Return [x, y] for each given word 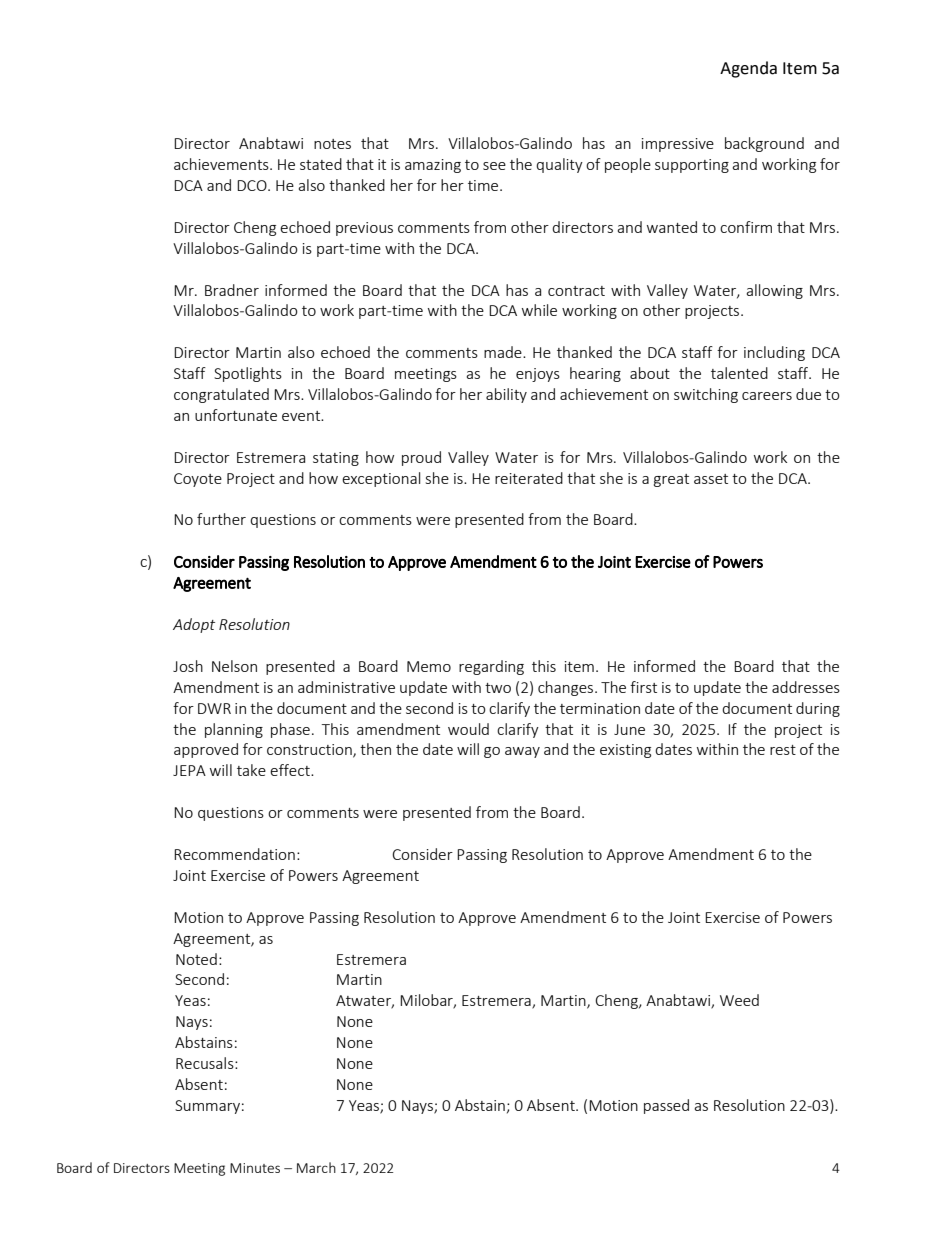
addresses [806, 687]
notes [332, 144]
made [504, 352]
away [522, 752]
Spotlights [248, 374]
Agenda [748, 69]
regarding [491, 667]
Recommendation [234, 854]
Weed [739, 1000]
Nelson [234, 666]
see [494, 166]
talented [739, 373]
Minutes [255, 1168]
